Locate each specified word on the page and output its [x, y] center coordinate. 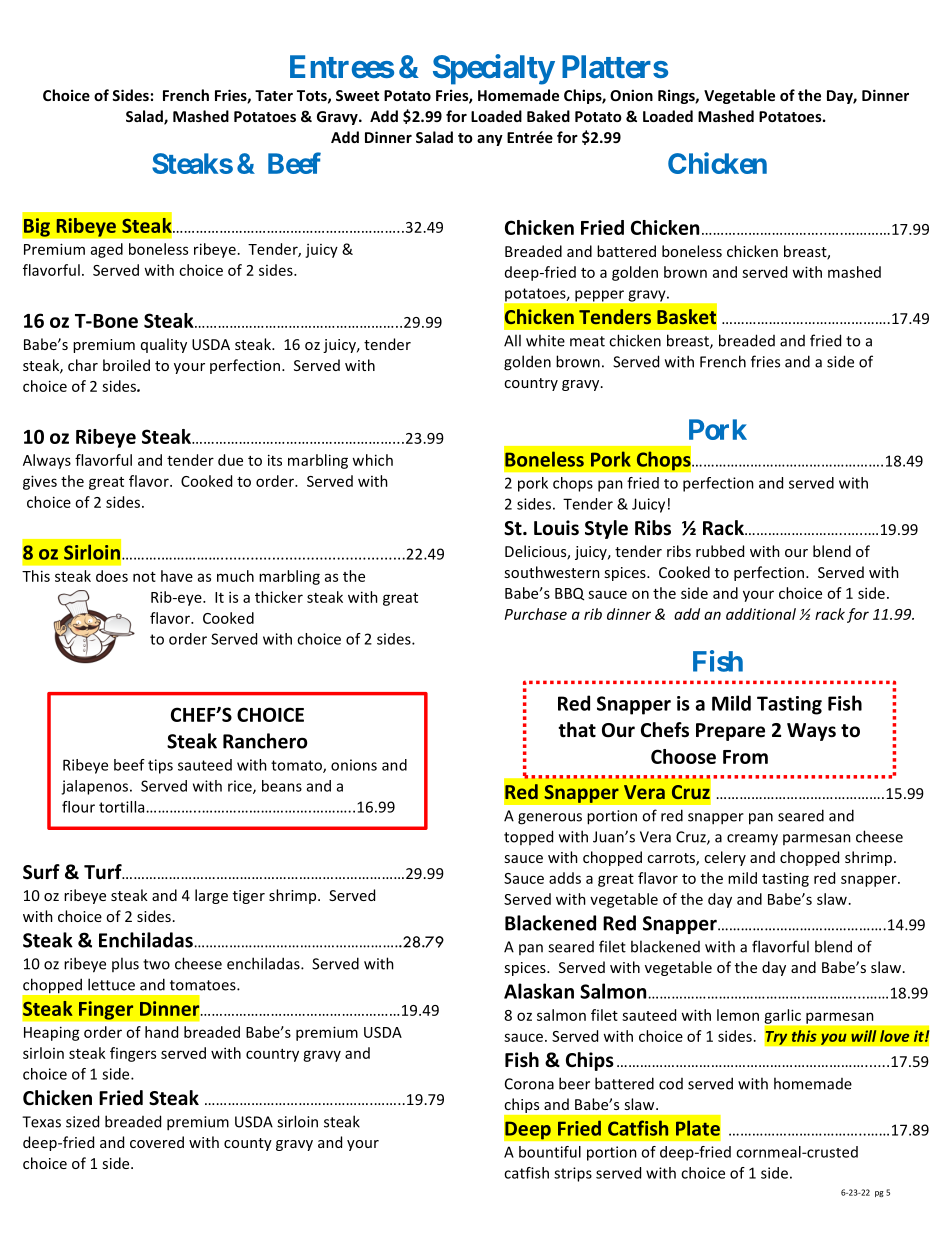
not [144, 577]
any [490, 140]
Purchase [536, 614]
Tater [274, 95]
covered [157, 1142]
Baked [548, 116]
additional [761, 614]
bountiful [550, 1152]
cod [671, 1084]
